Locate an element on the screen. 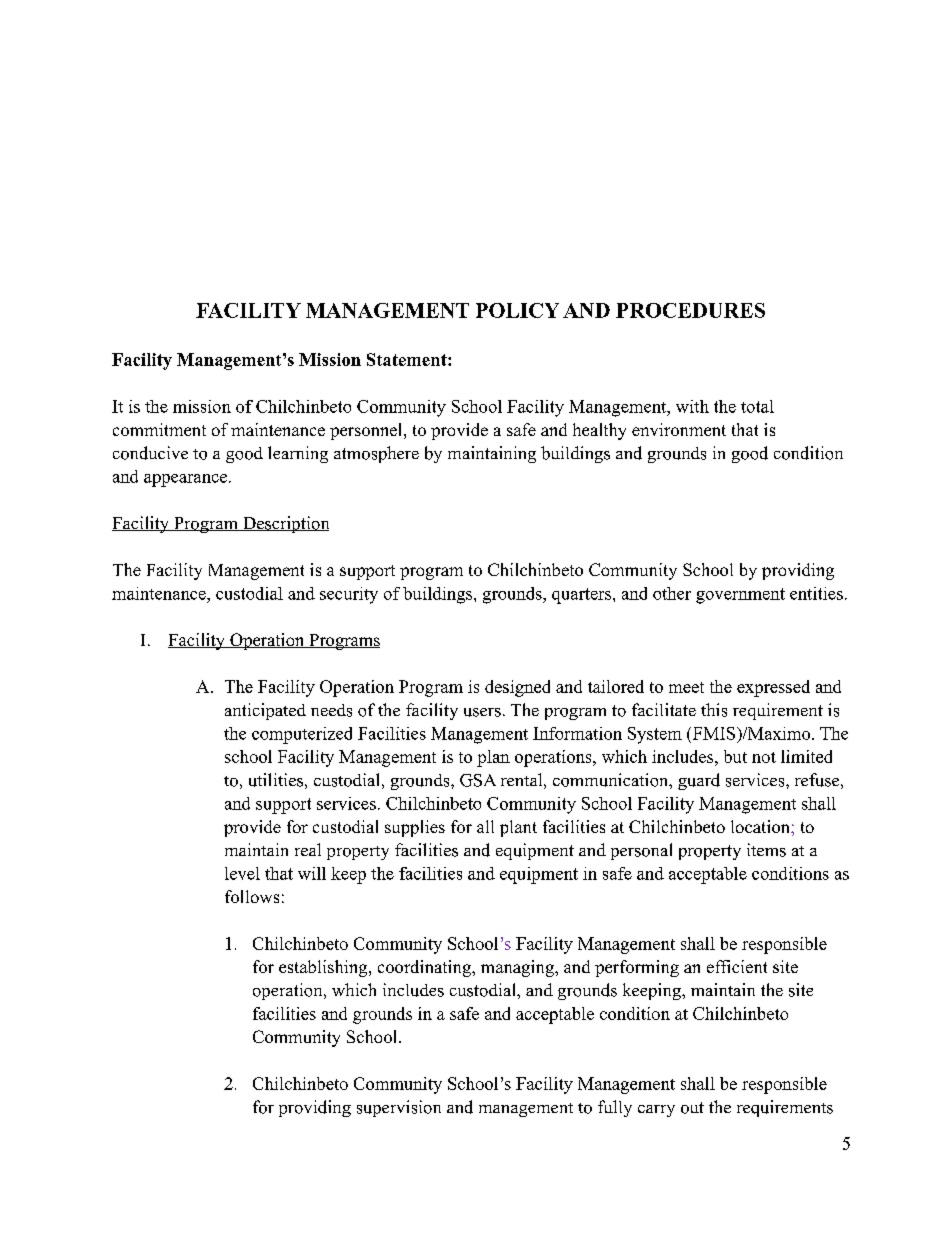  commitment is located at coordinates (159, 429).
